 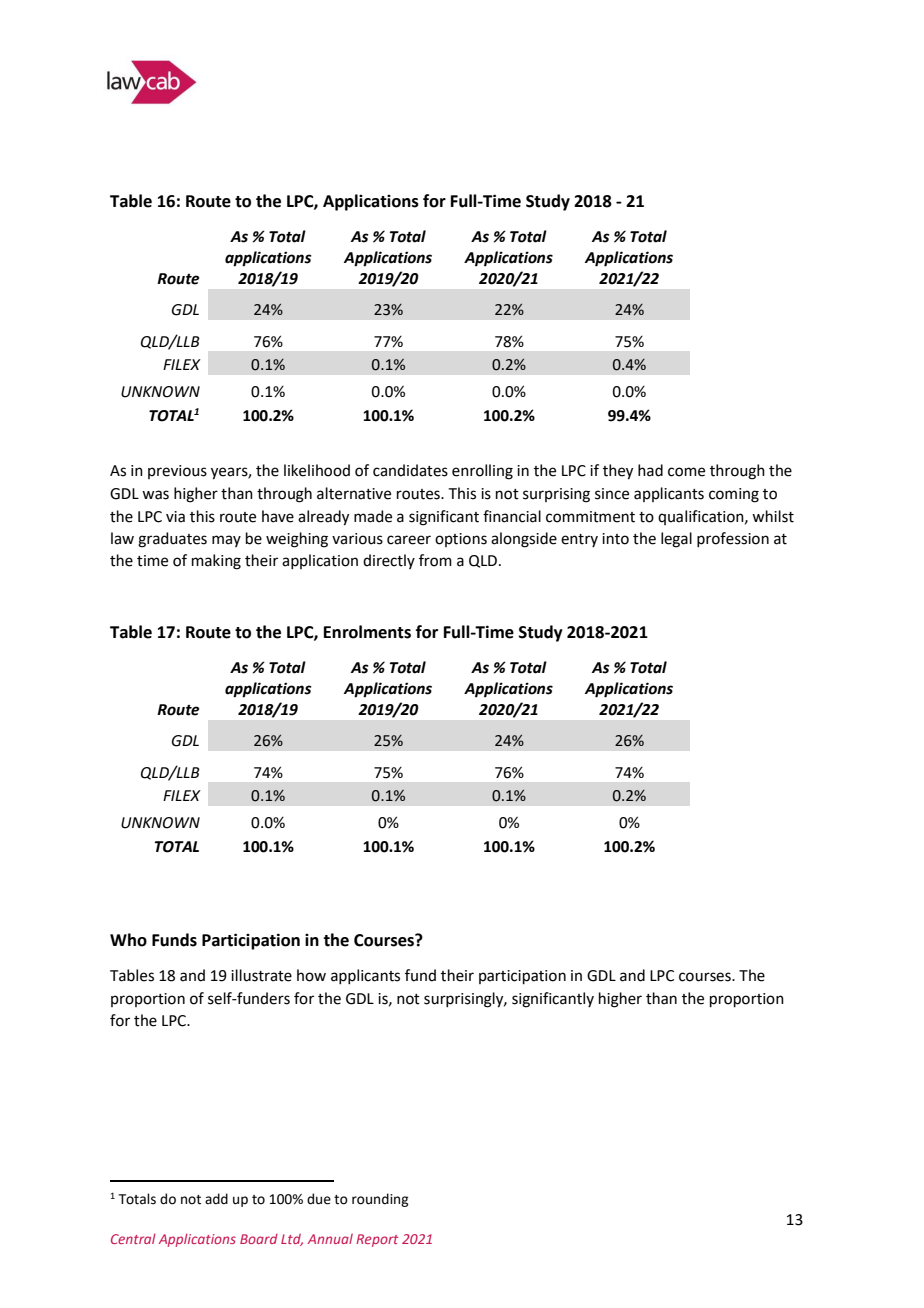 I want to click on illustrate, so click(x=261, y=975).
